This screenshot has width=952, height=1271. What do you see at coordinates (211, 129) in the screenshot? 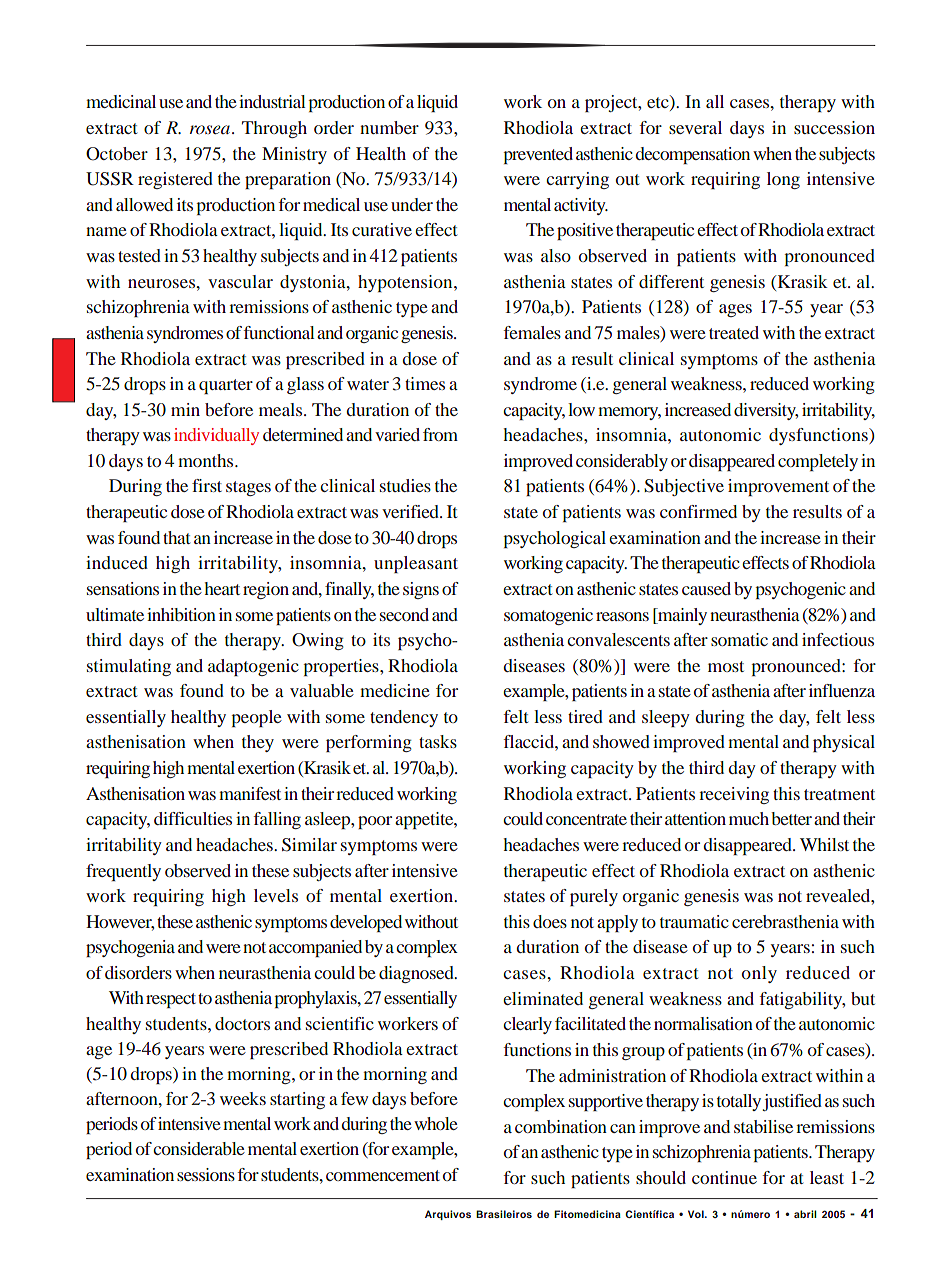
I see `rosea` at bounding box center [211, 129].
